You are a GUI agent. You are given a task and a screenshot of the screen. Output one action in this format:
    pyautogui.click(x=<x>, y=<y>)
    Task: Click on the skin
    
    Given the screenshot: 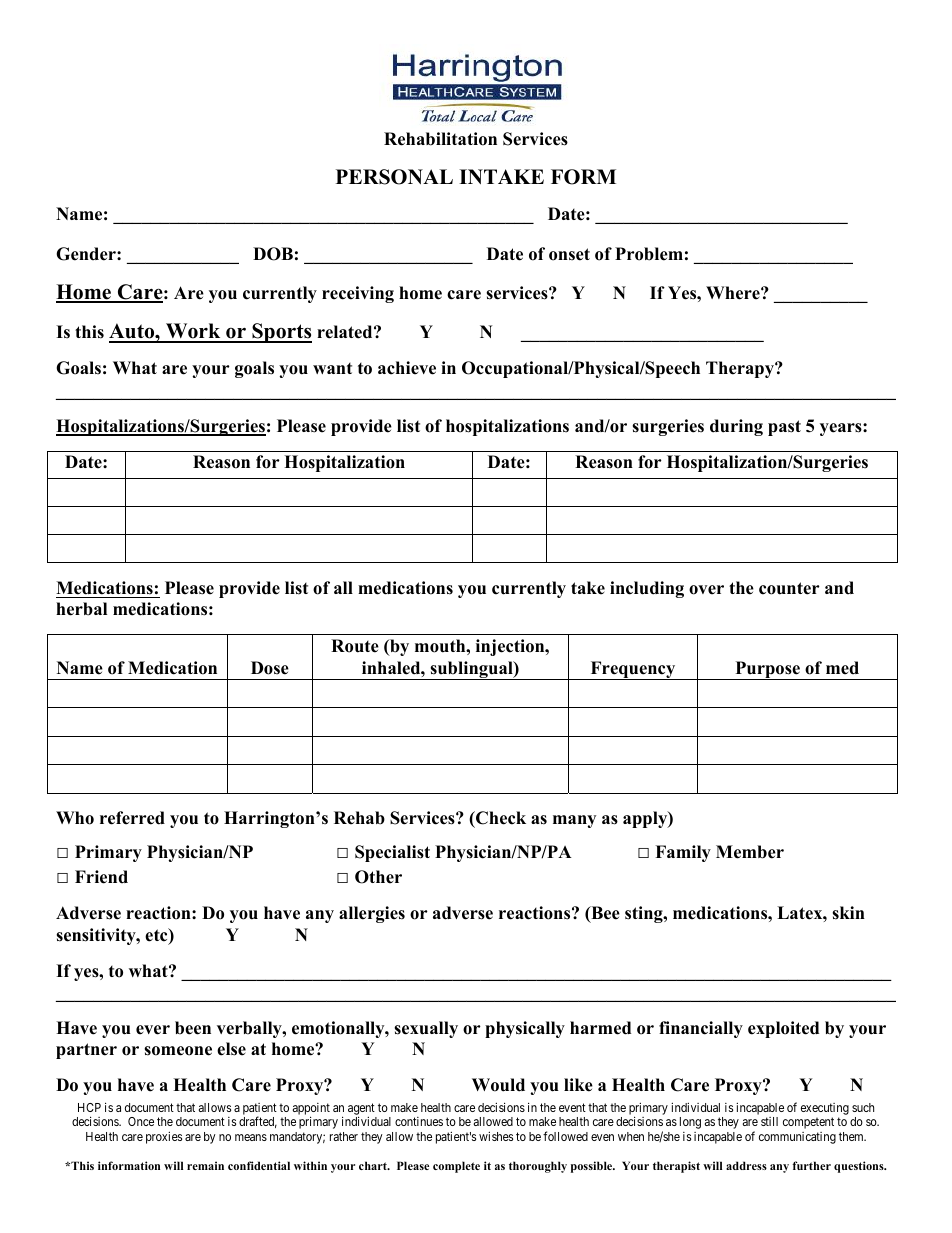 What is the action you would take?
    pyautogui.click(x=848, y=913)
